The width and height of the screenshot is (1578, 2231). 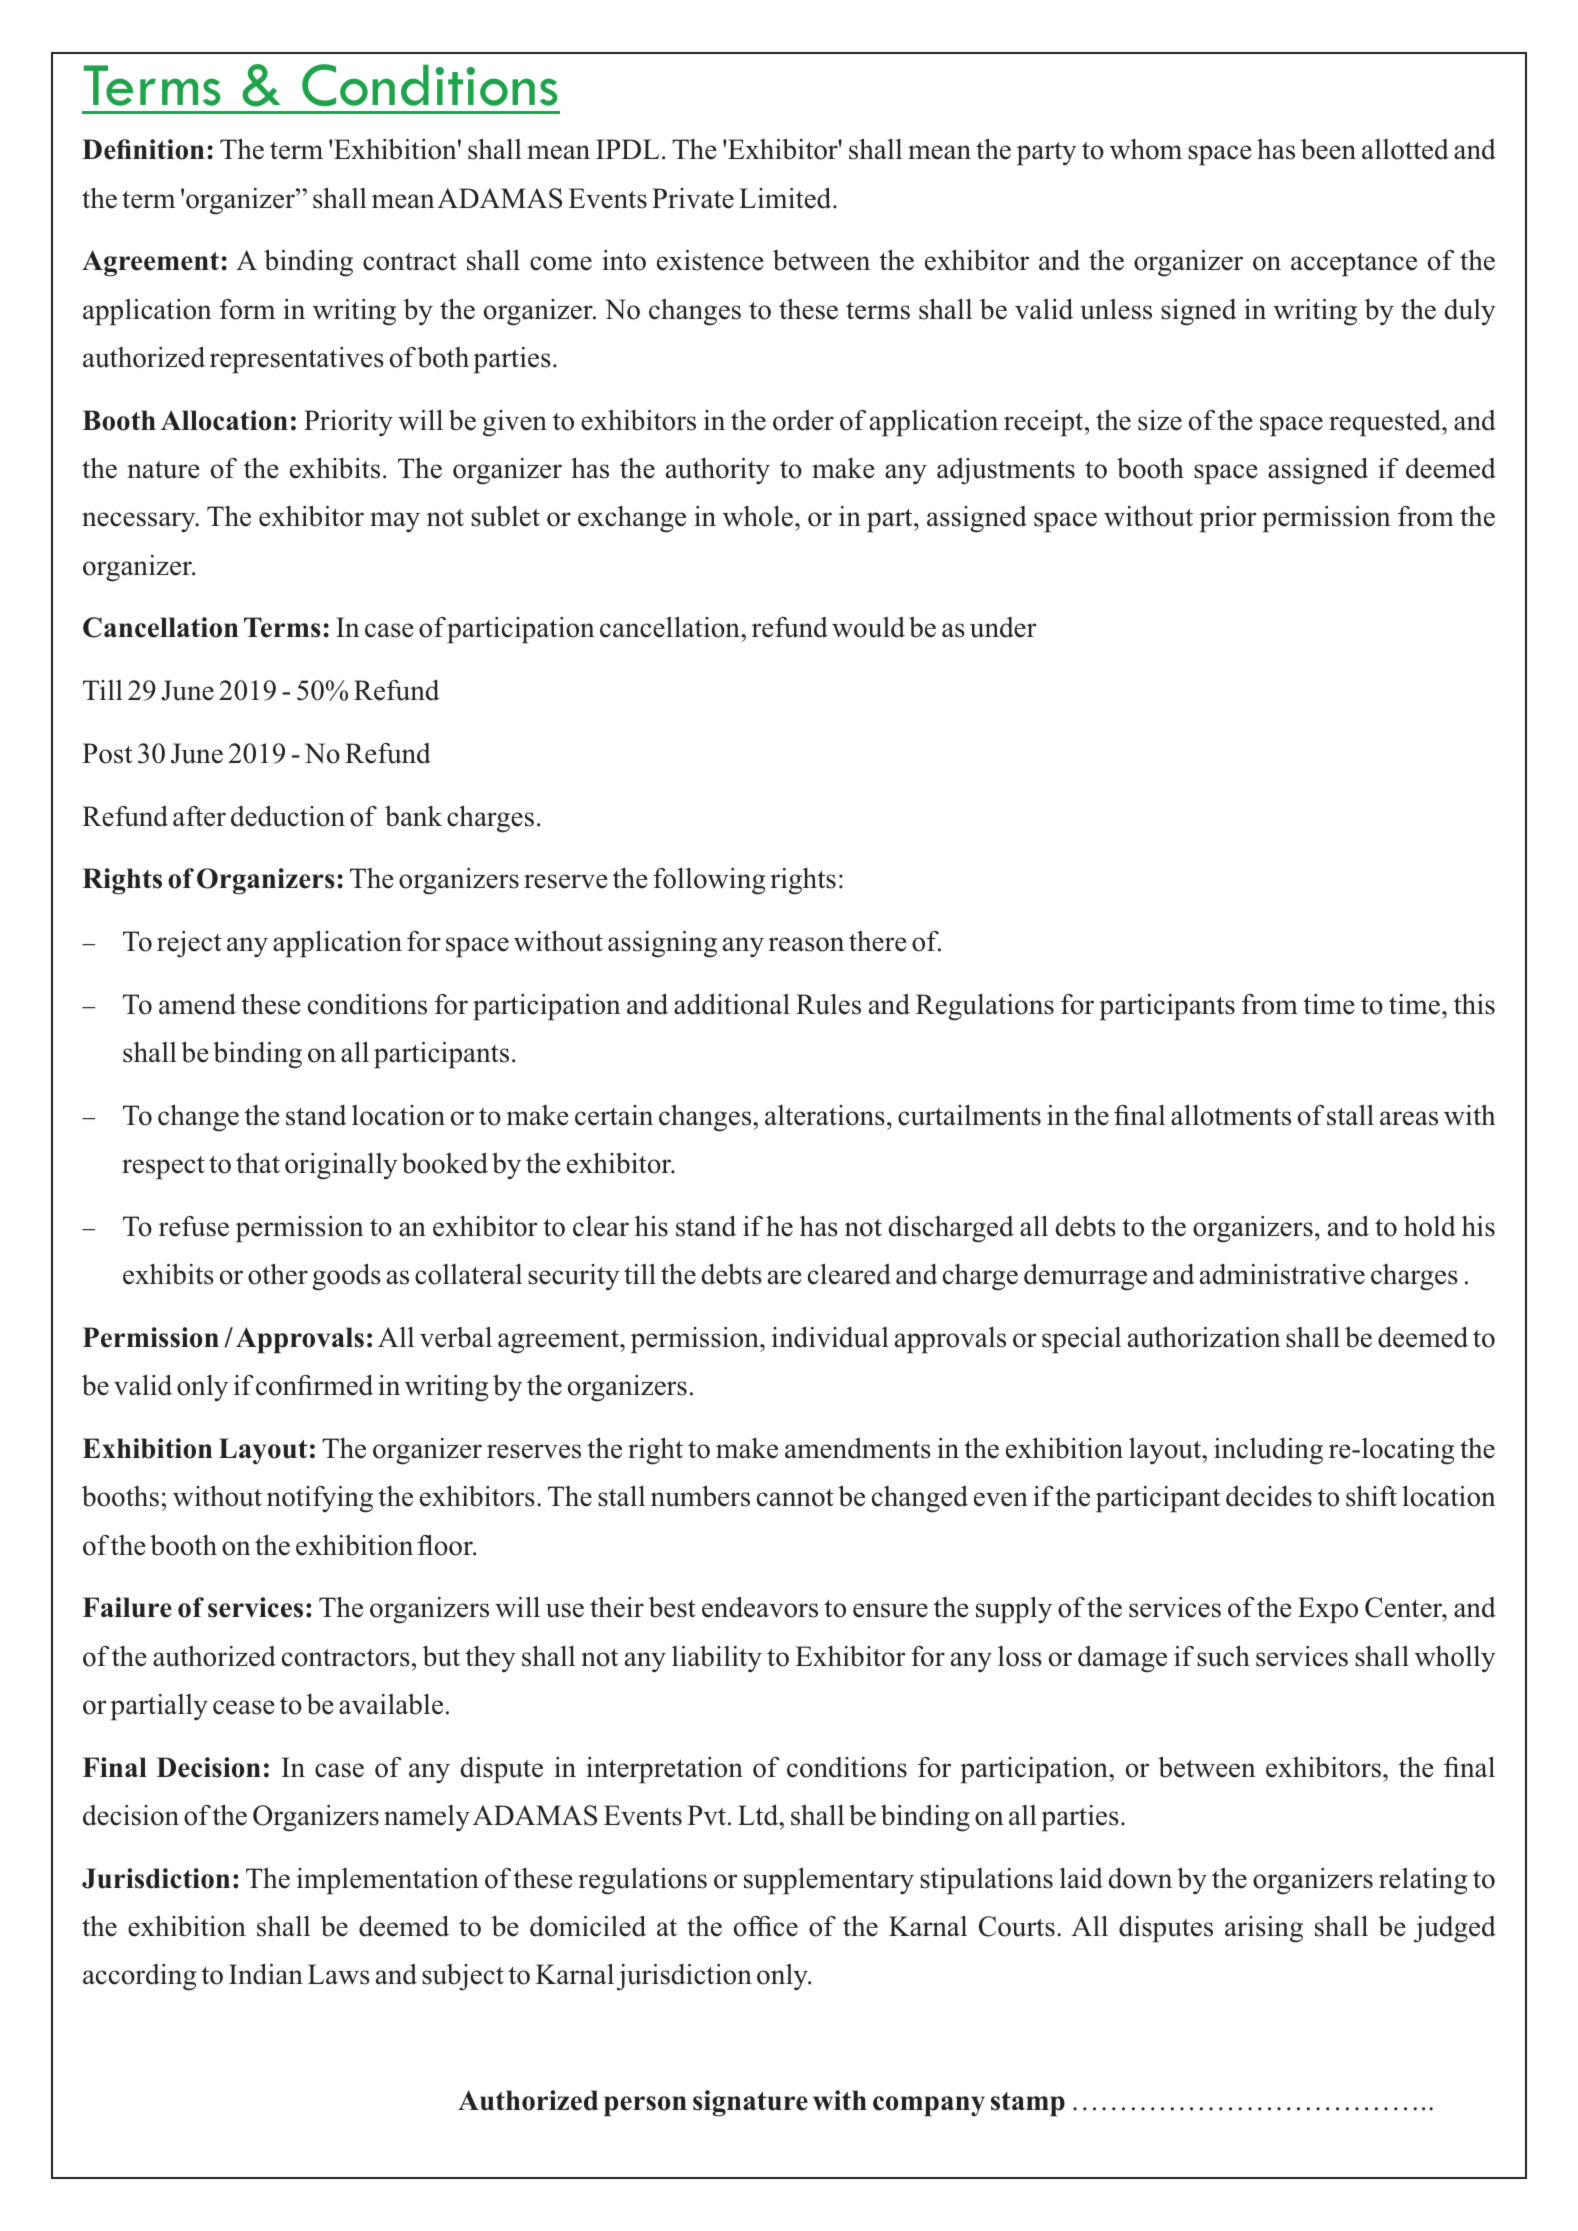 What do you see at coordinates (786, 198) in the screenshot?
I see `Limited` at bounding box center [786, 198].
